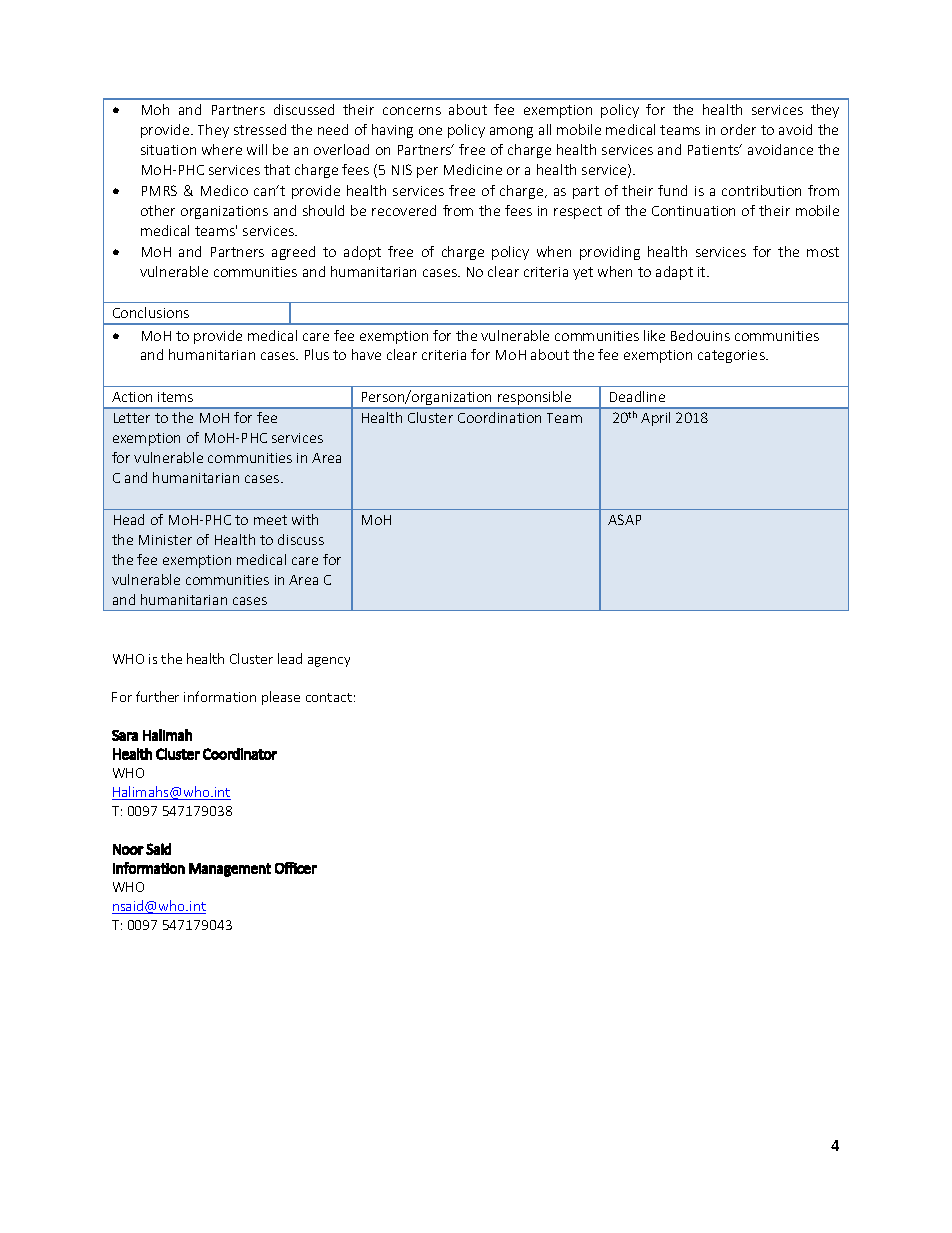  Describe the element at coordinates (511, 132) in the image. I see `among` at that location.
